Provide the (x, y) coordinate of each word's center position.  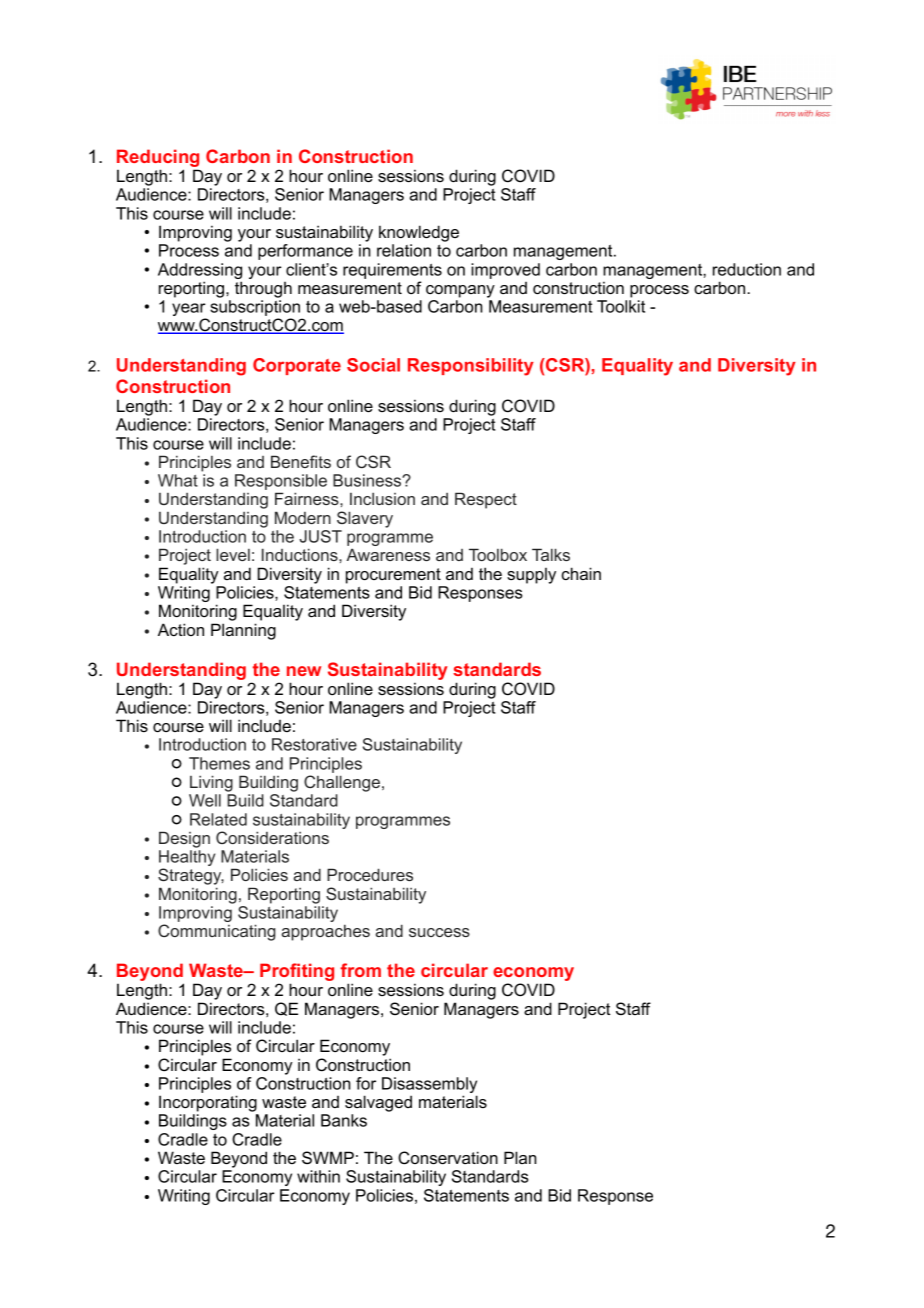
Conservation (448, 1158)
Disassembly (429, 1086)
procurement (393, 576)
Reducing (158, 159)
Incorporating (208, 1103)
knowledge (419, 233)
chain (581, 573)
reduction (747, 269)
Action (181, 629)
